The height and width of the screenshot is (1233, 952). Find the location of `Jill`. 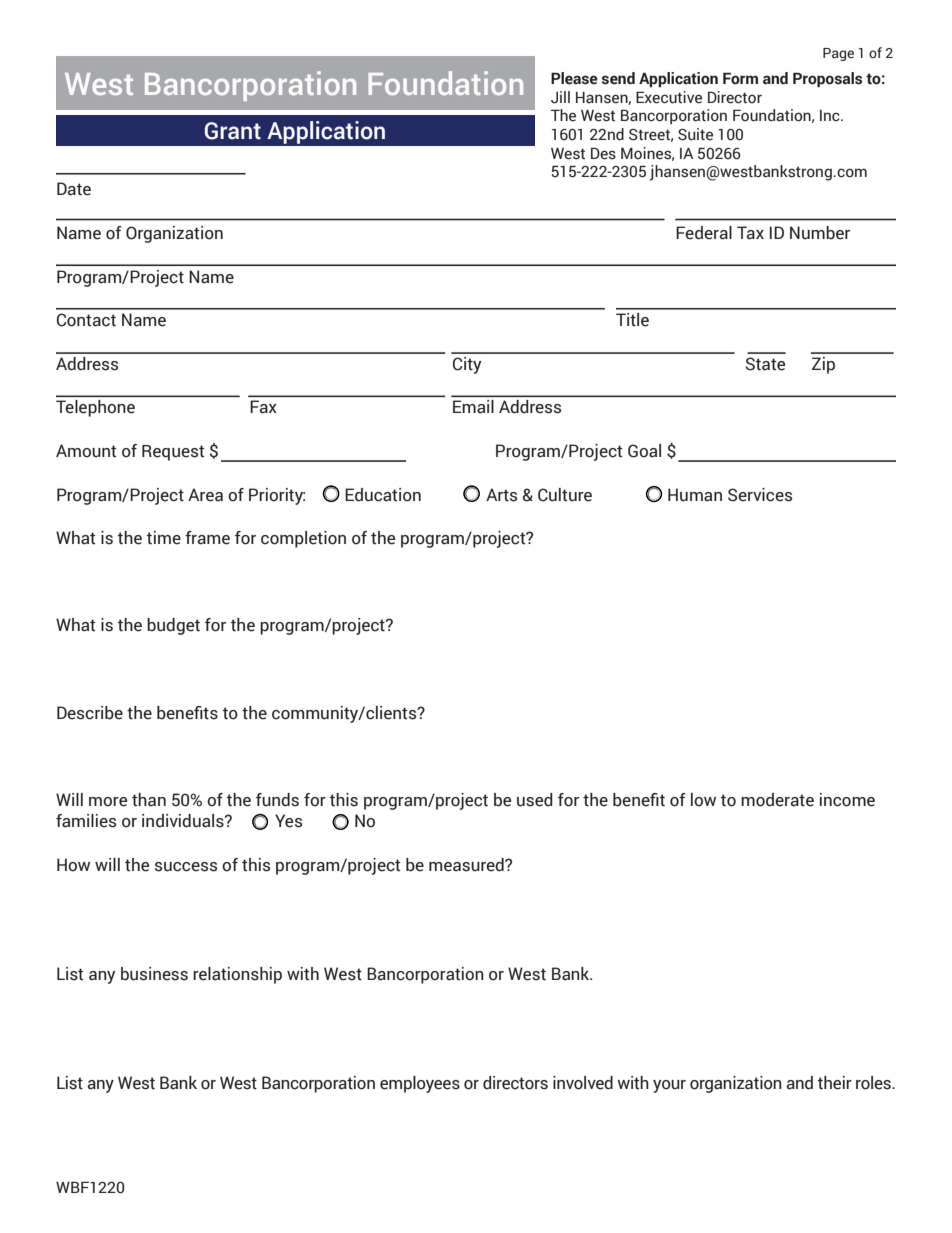

Jill is located at coordinates (560, 97).
